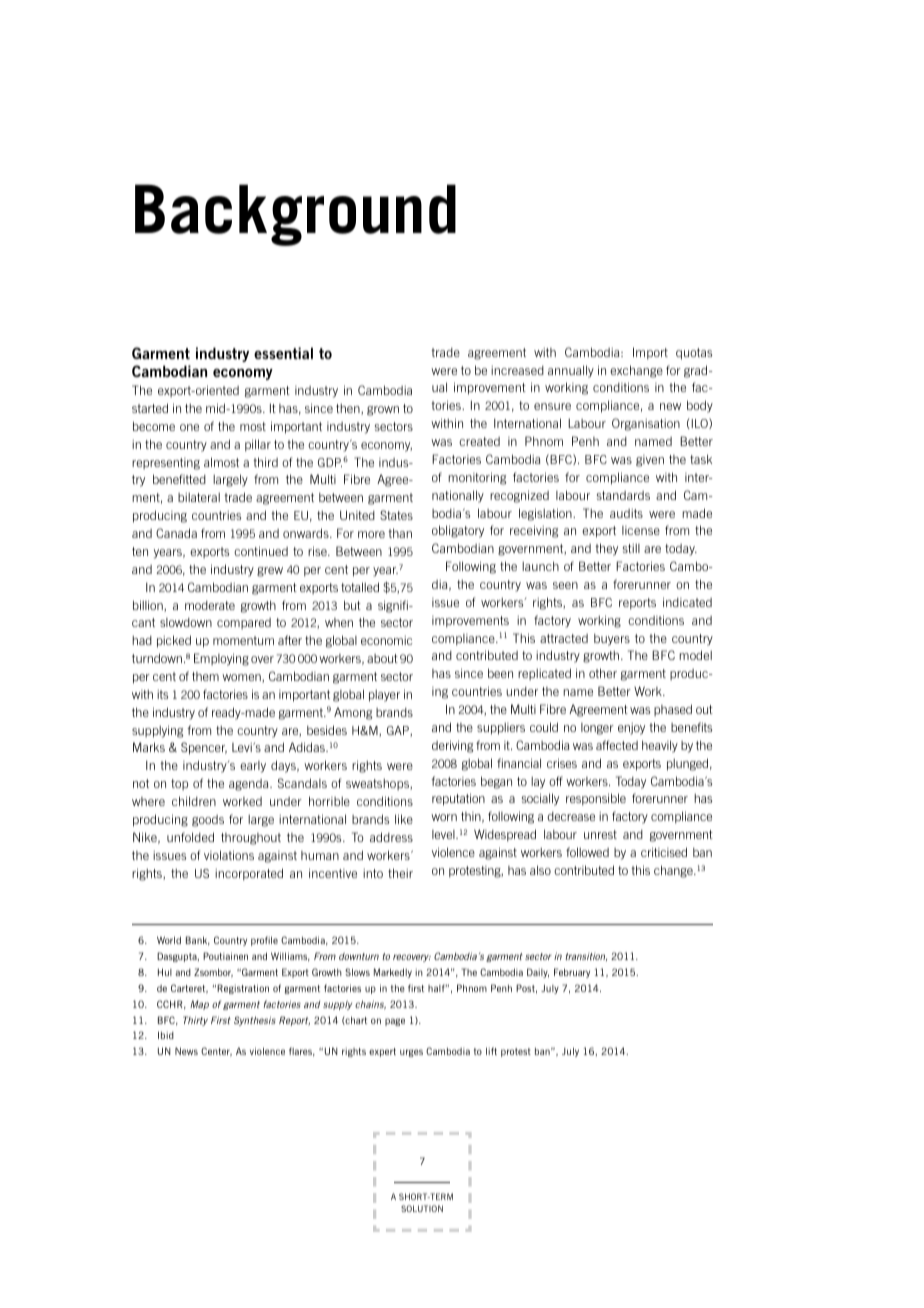  I want to click on moderate, so click(210, 605).
